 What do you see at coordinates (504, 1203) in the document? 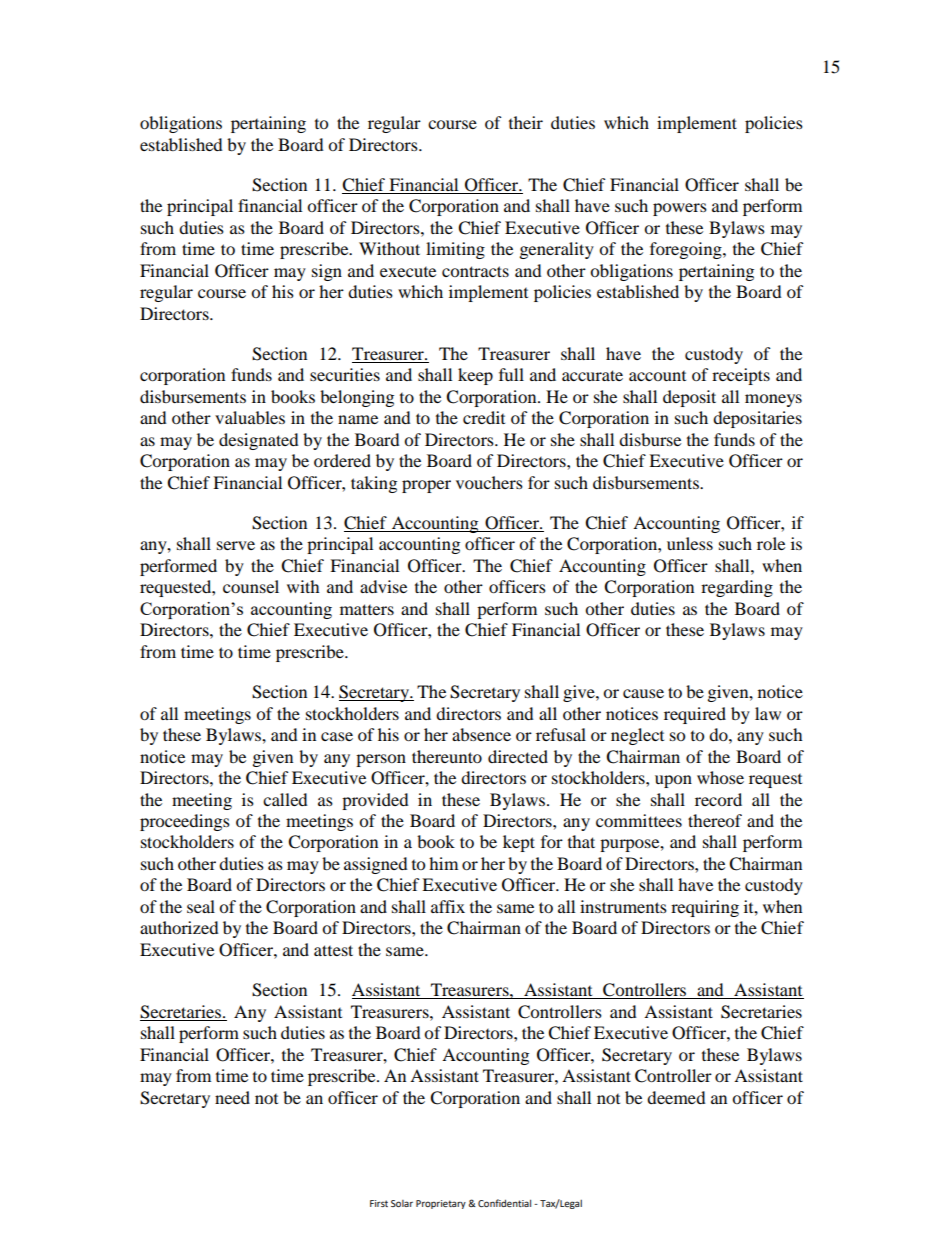
I see `Confidential` at bounding box center [504, 1203].
